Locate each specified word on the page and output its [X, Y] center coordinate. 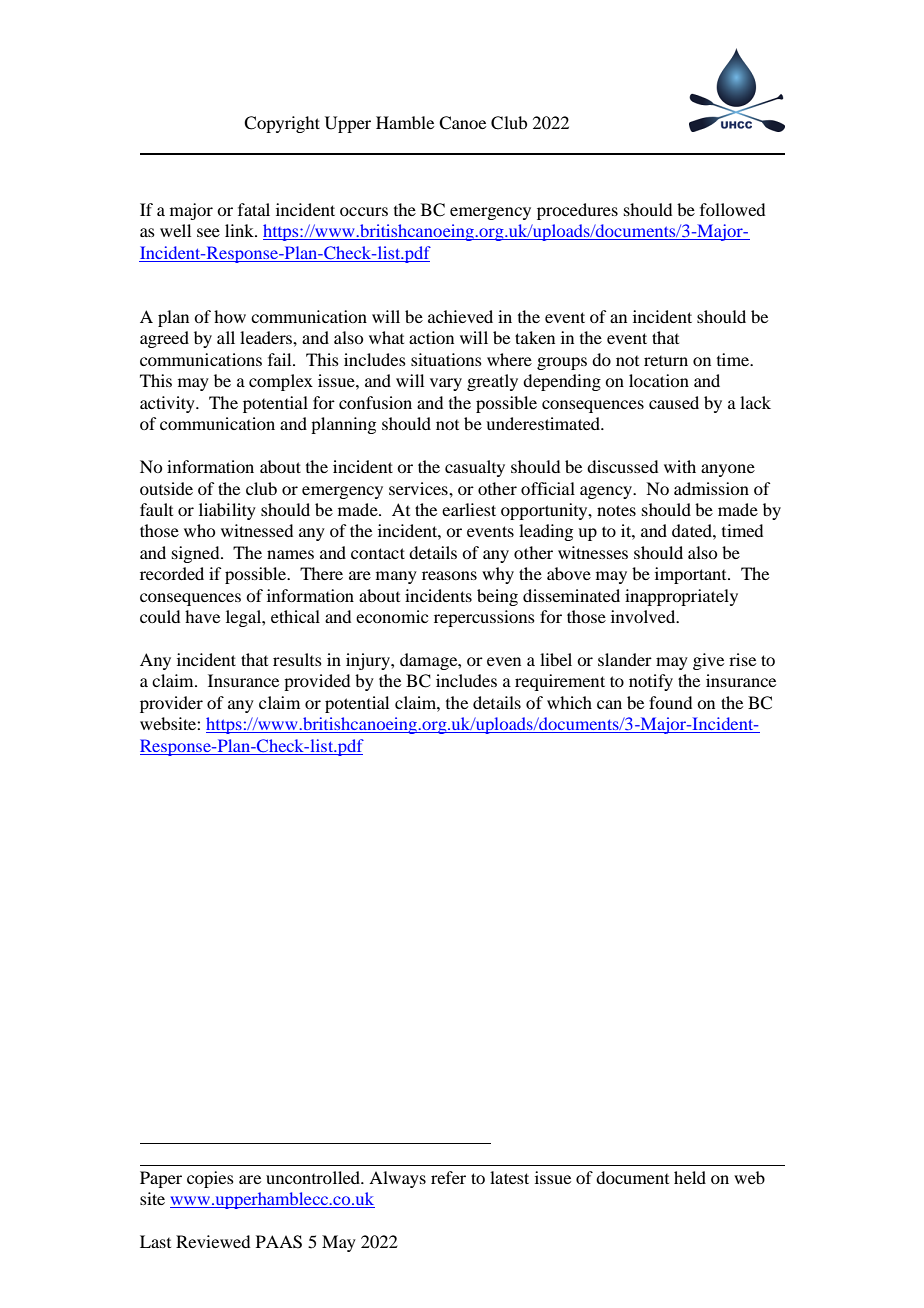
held [690, 1177]
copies [210, 1179]
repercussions [484, 618]
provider [171, 704]
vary [446, 384]
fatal [254, 209]
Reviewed [213, 1241]
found [670, 702]
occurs [364, 211]
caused [674, 402]
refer [448, 1177]
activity [168, 404]
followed [732, 209]
